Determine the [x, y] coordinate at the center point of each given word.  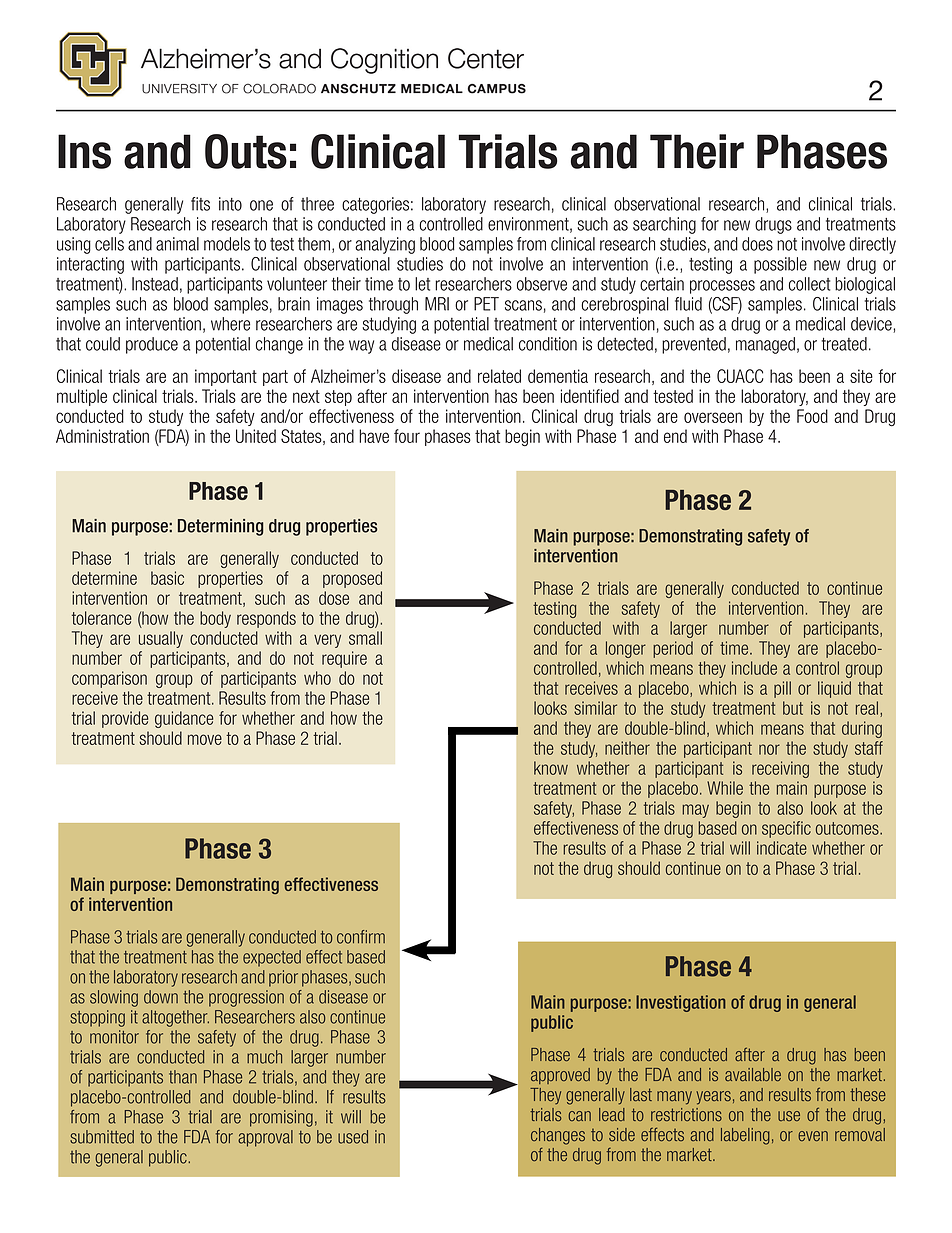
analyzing [385, 245]
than [183, 1077]
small [365, 638]
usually [161, 639]
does [757, 244]
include [754, 668]
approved [560, 1076]
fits [200, 204]
